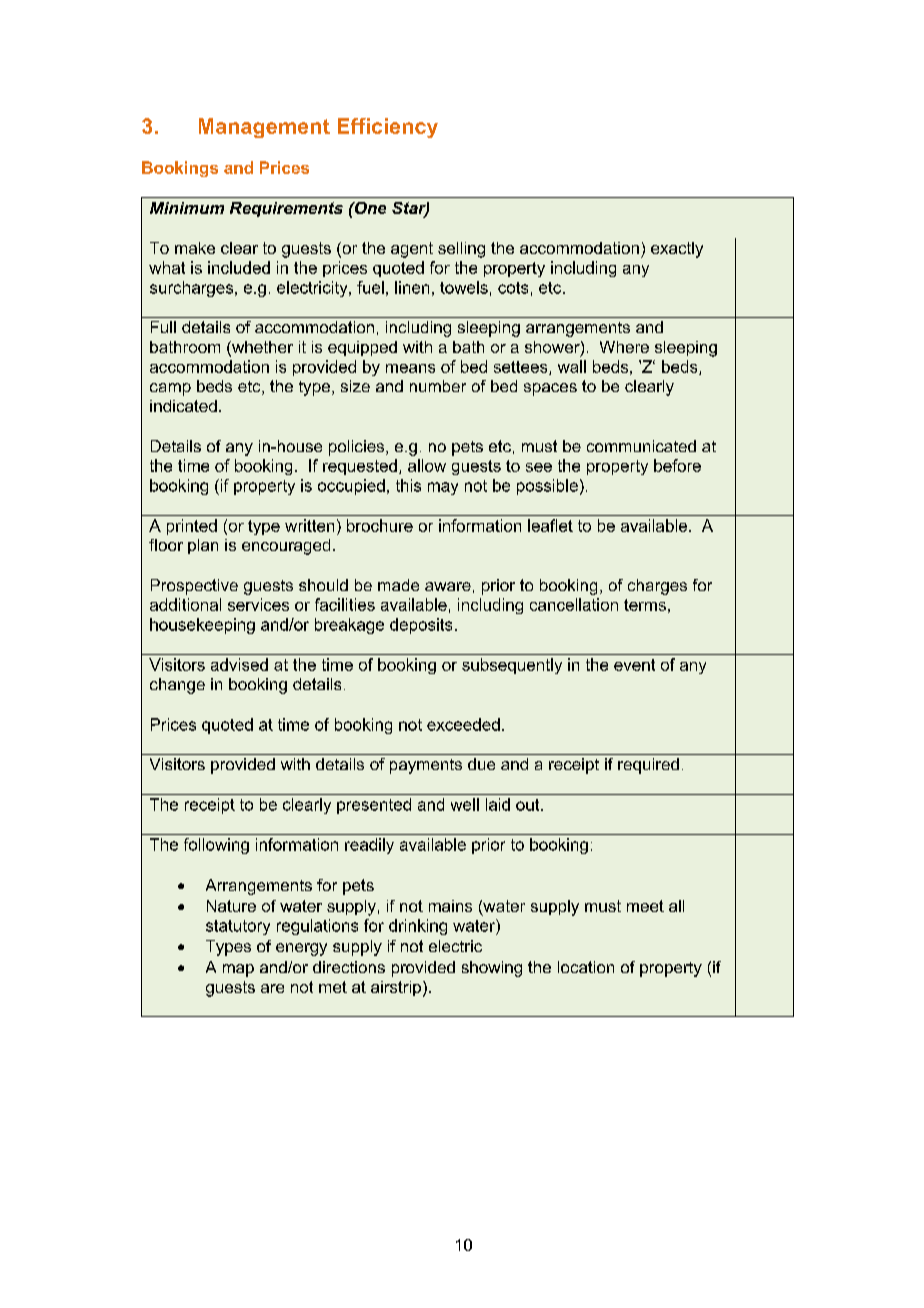  What do you see at coordinates (388, 128) in the image?
I see `Efficiency` at bounding box center [388, 128].
